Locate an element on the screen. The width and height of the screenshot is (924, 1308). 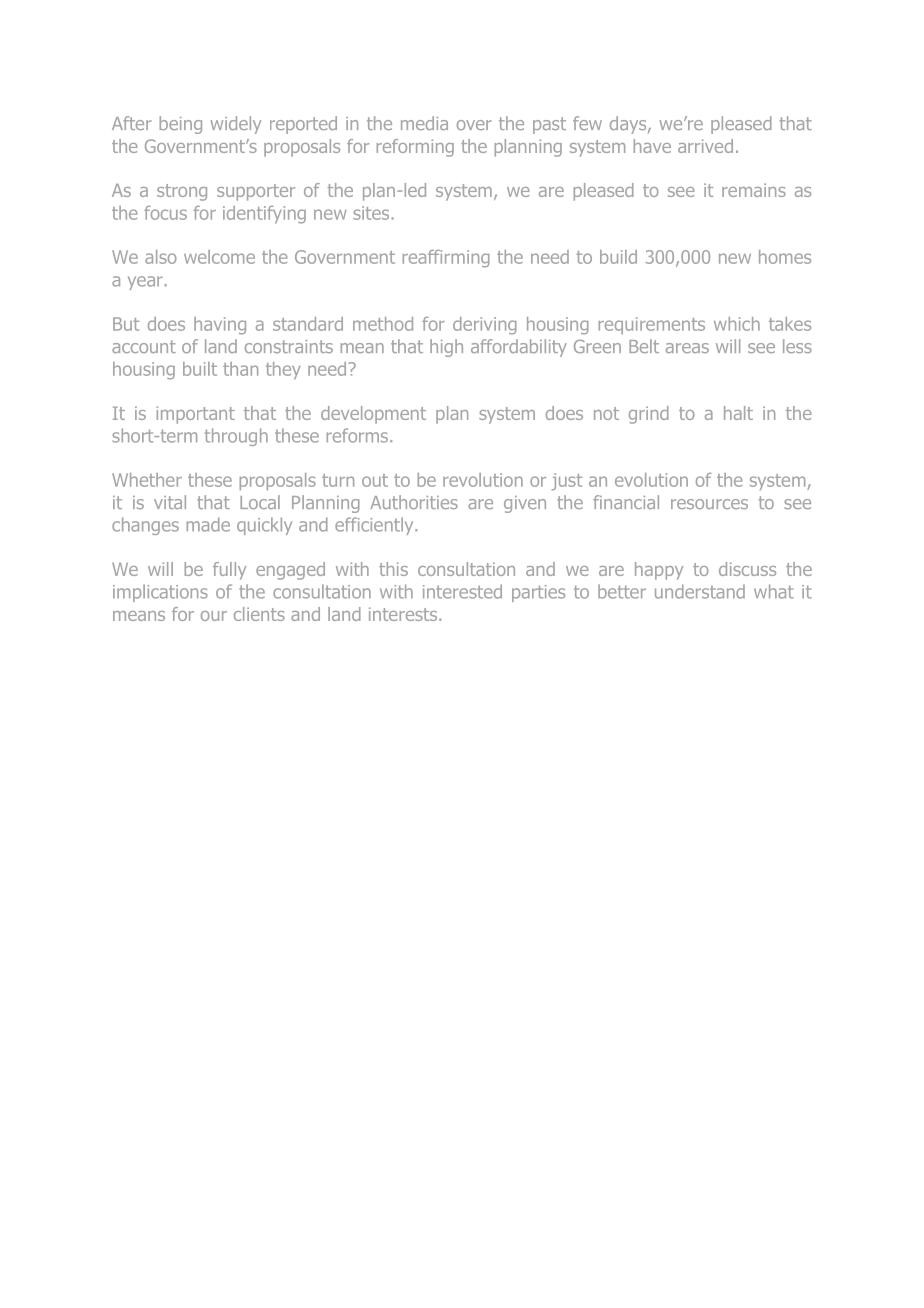
halt is located at coordinates (738, 413).
